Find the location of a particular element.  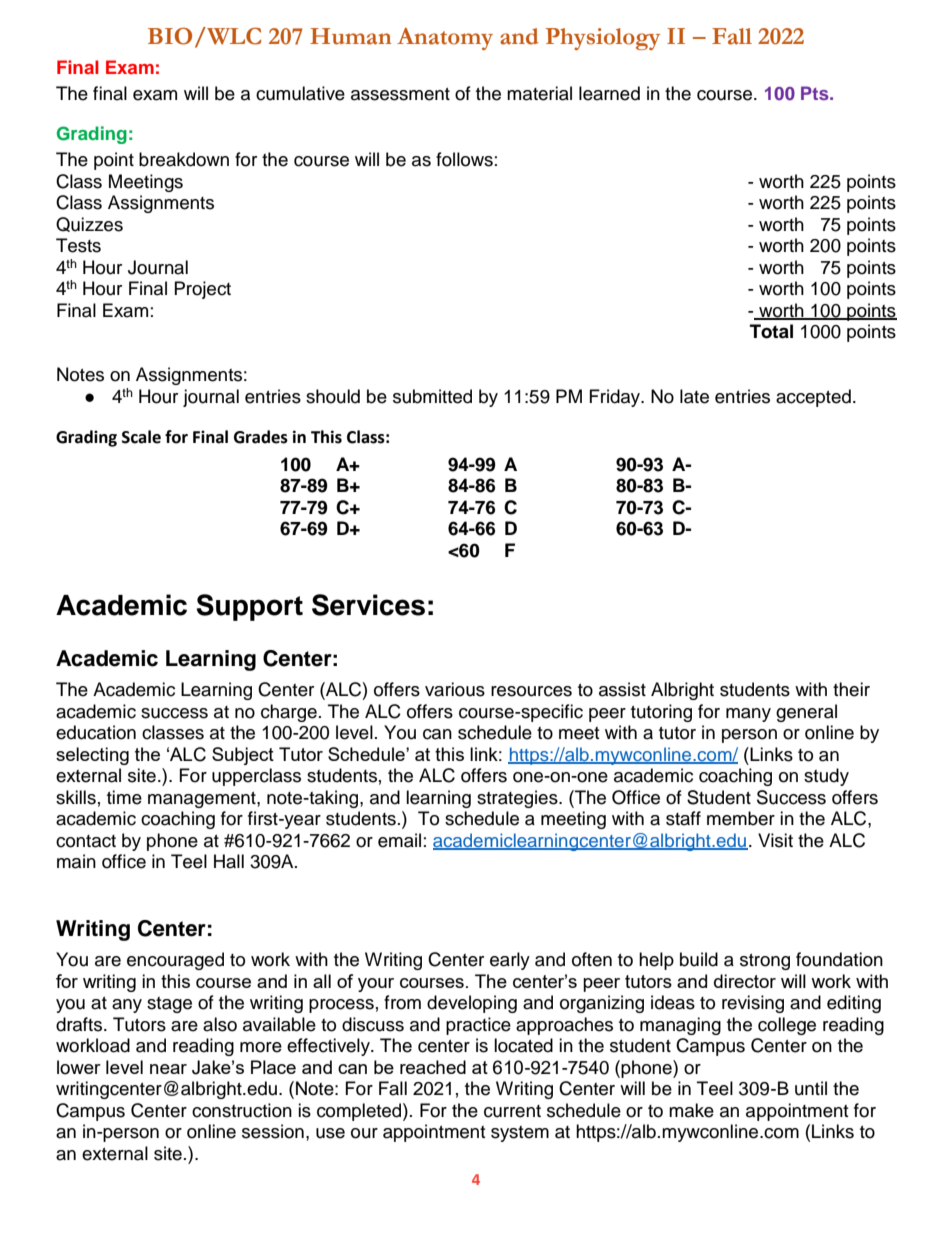

current is located at coordinates (512, 1111).
